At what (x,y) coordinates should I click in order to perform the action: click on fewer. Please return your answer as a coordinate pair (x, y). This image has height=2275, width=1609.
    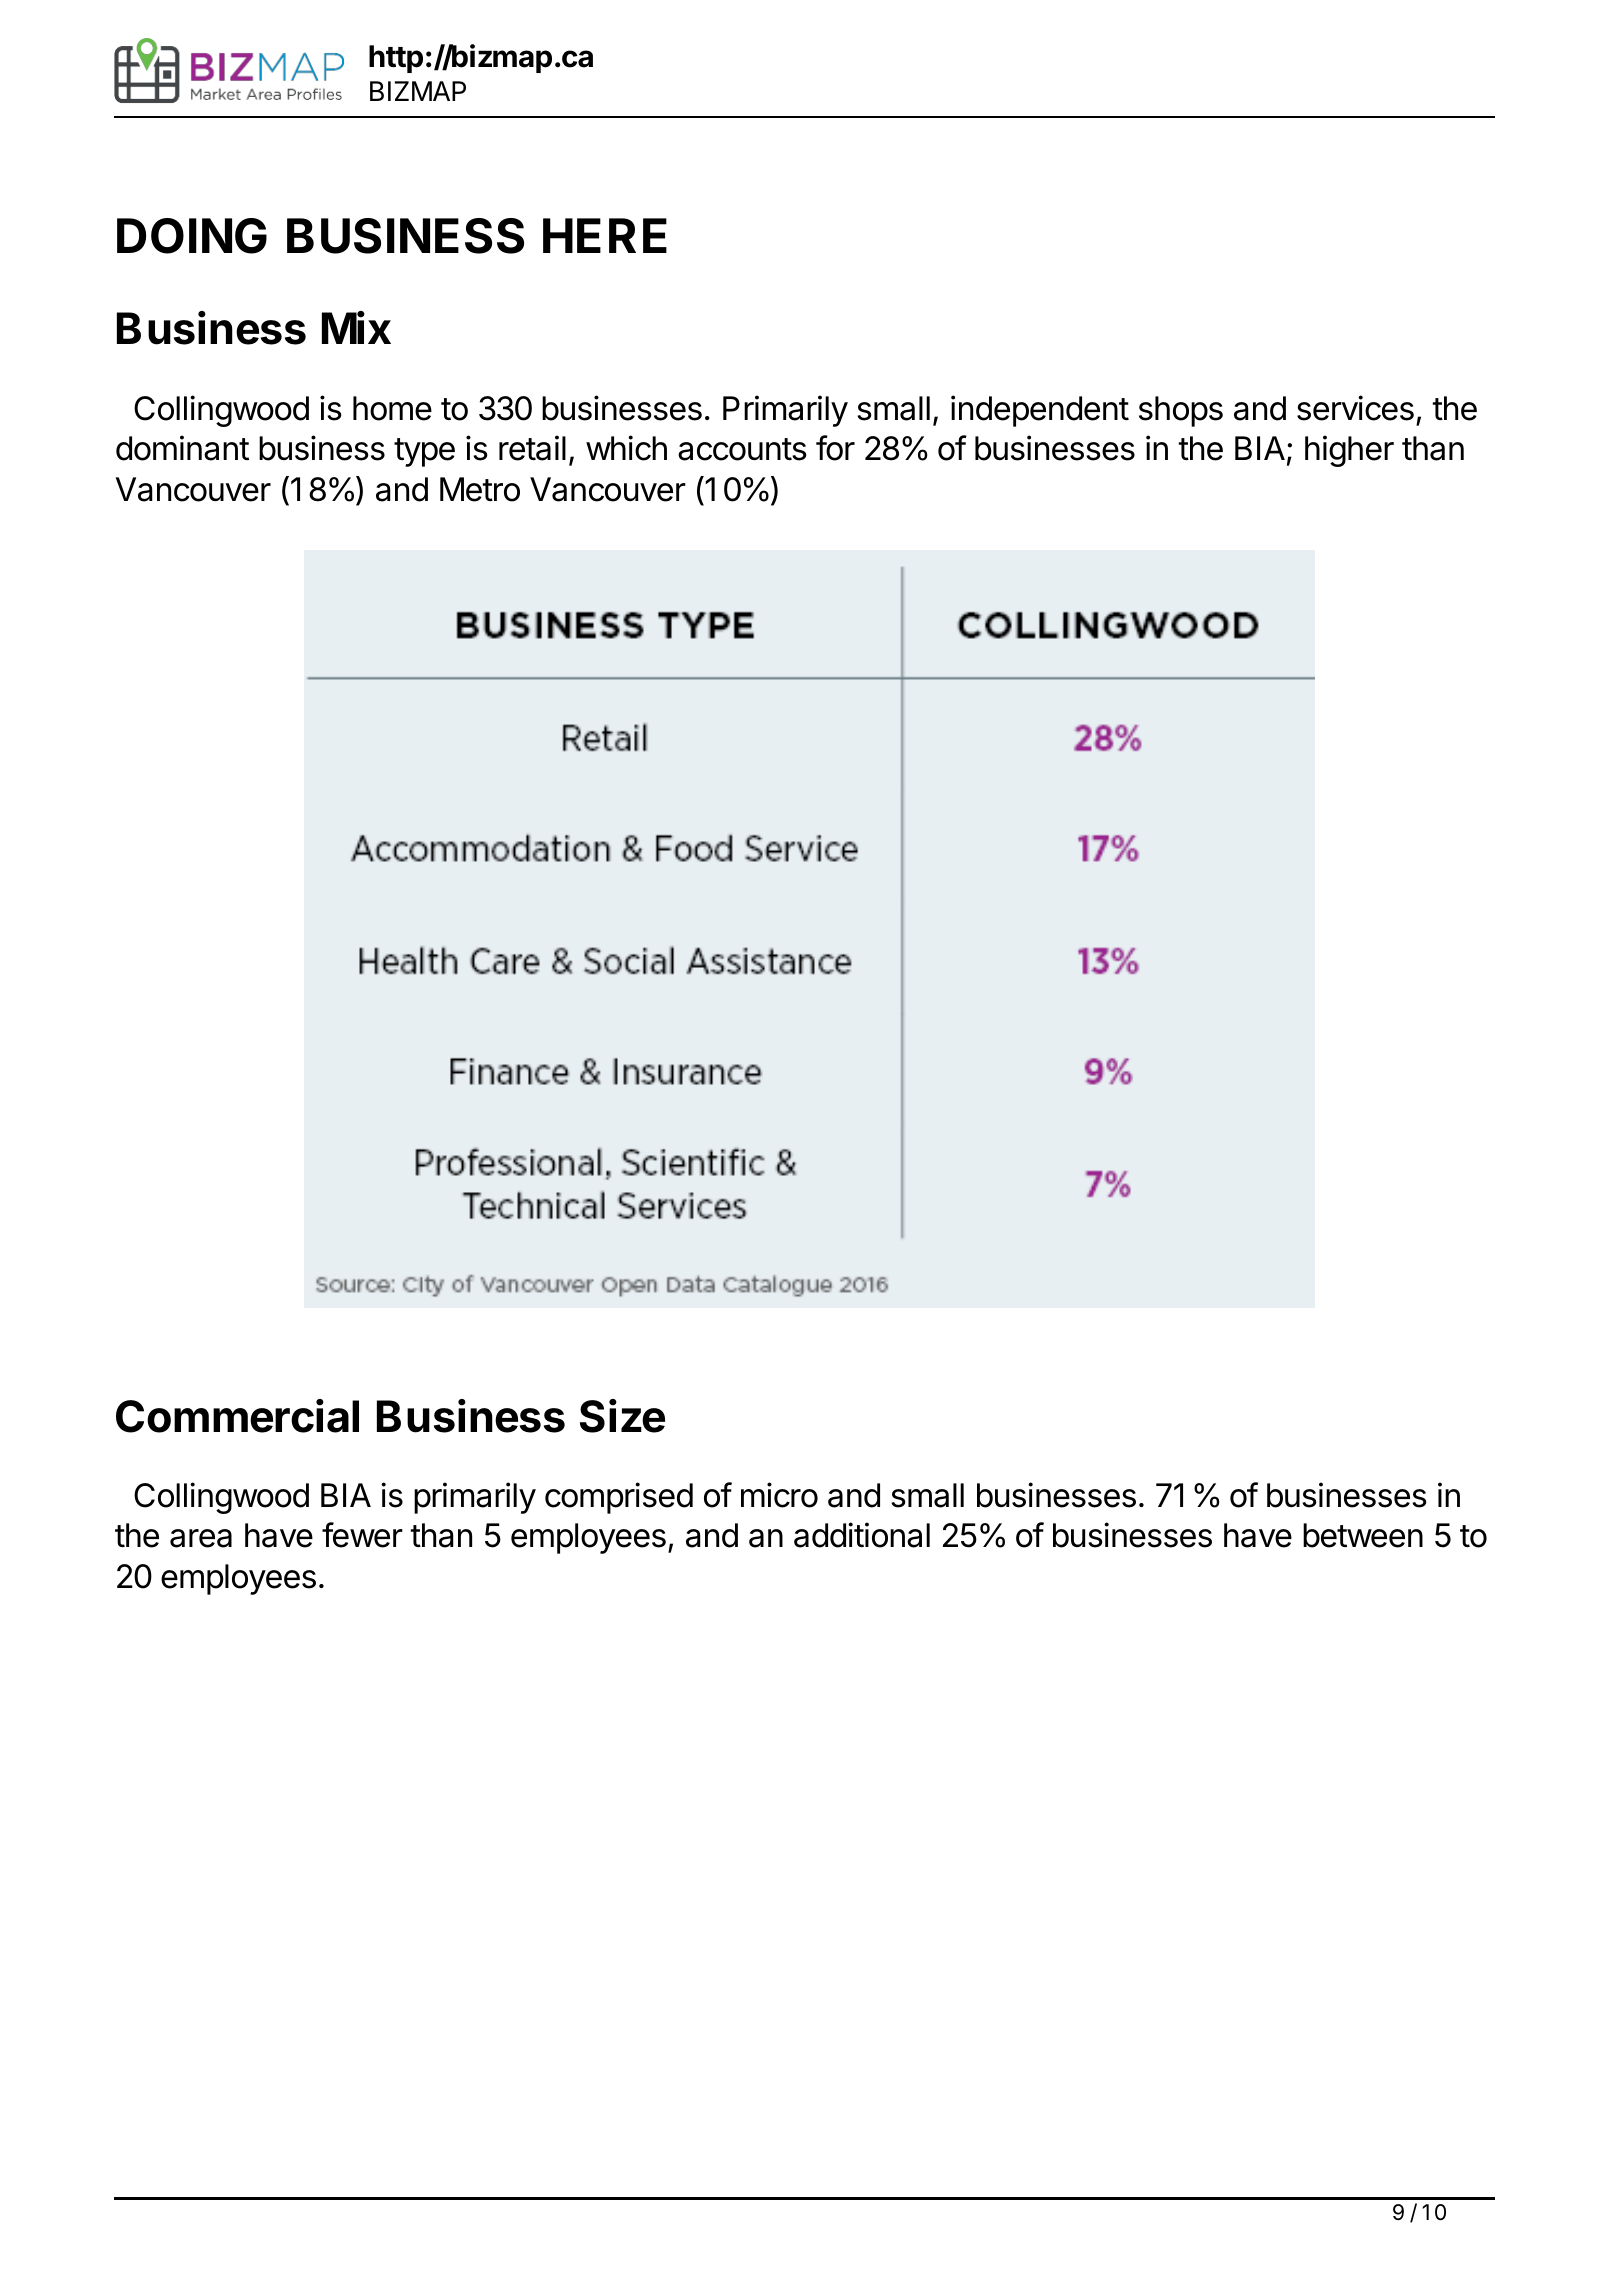
    Looking at the image, I should click on (362, 1535).
